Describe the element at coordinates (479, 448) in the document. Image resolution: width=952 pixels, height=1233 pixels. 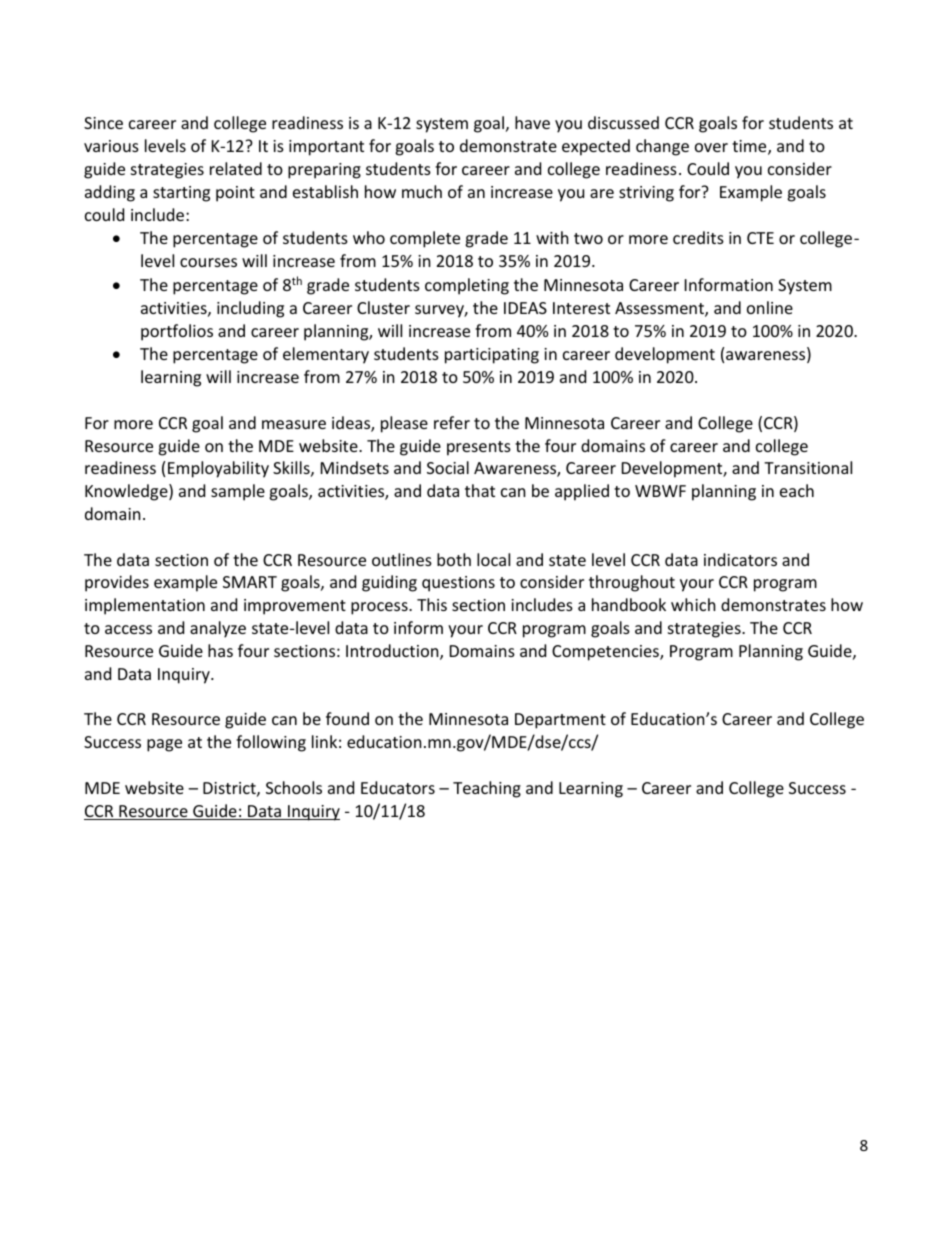
I see `presents` at that location.
